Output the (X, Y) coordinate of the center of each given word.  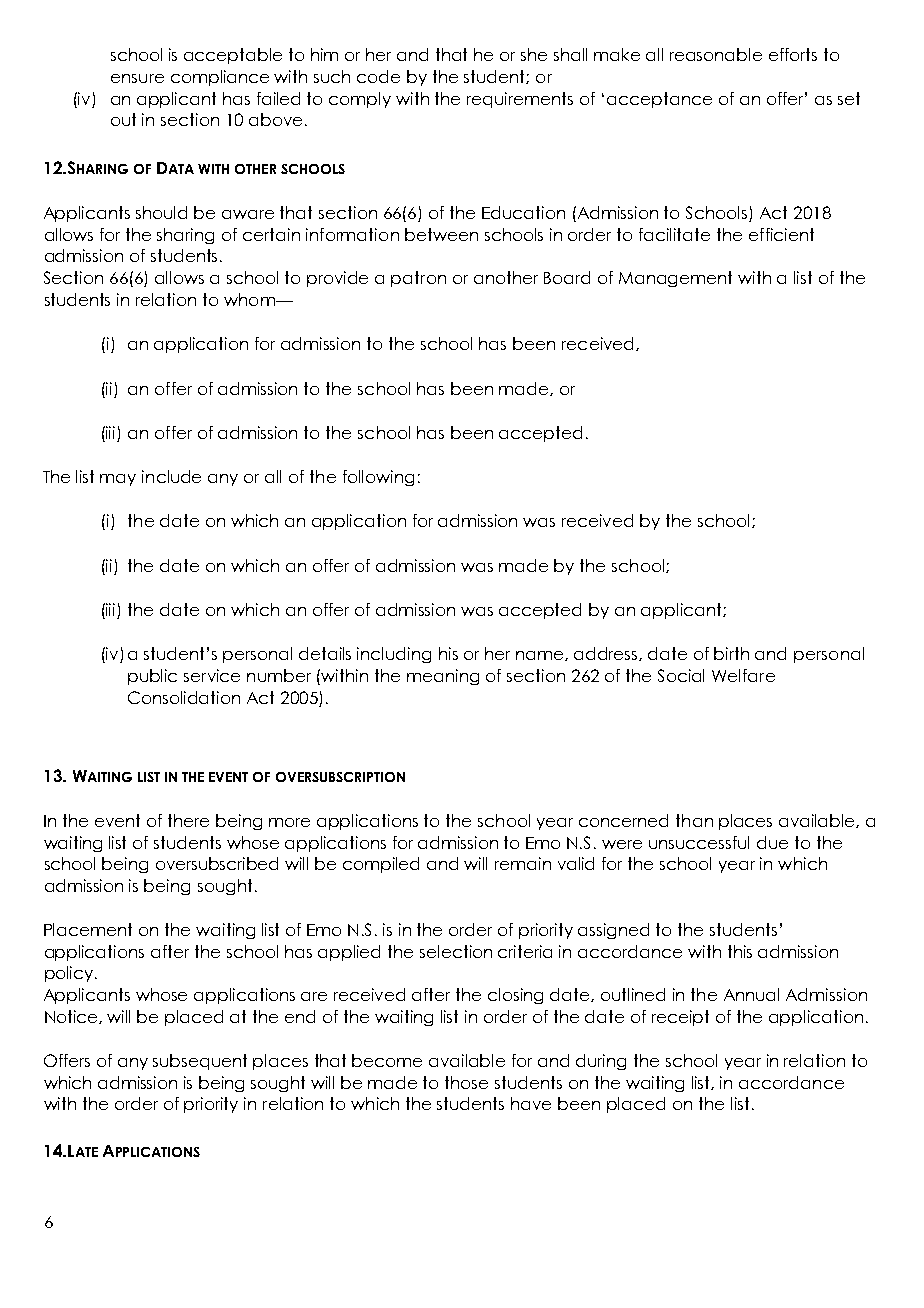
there (188, 820)
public (152, 677)
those (466, 1082)
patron (418, 279)
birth (731, 653)
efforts (793, 54)
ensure (137, 78)
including (394, 655)
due (772, 842)
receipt (680, 1018)
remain (523, 863)
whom (250, 299)
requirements (520, 100)
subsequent (200, 1062)
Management (675, 279)
